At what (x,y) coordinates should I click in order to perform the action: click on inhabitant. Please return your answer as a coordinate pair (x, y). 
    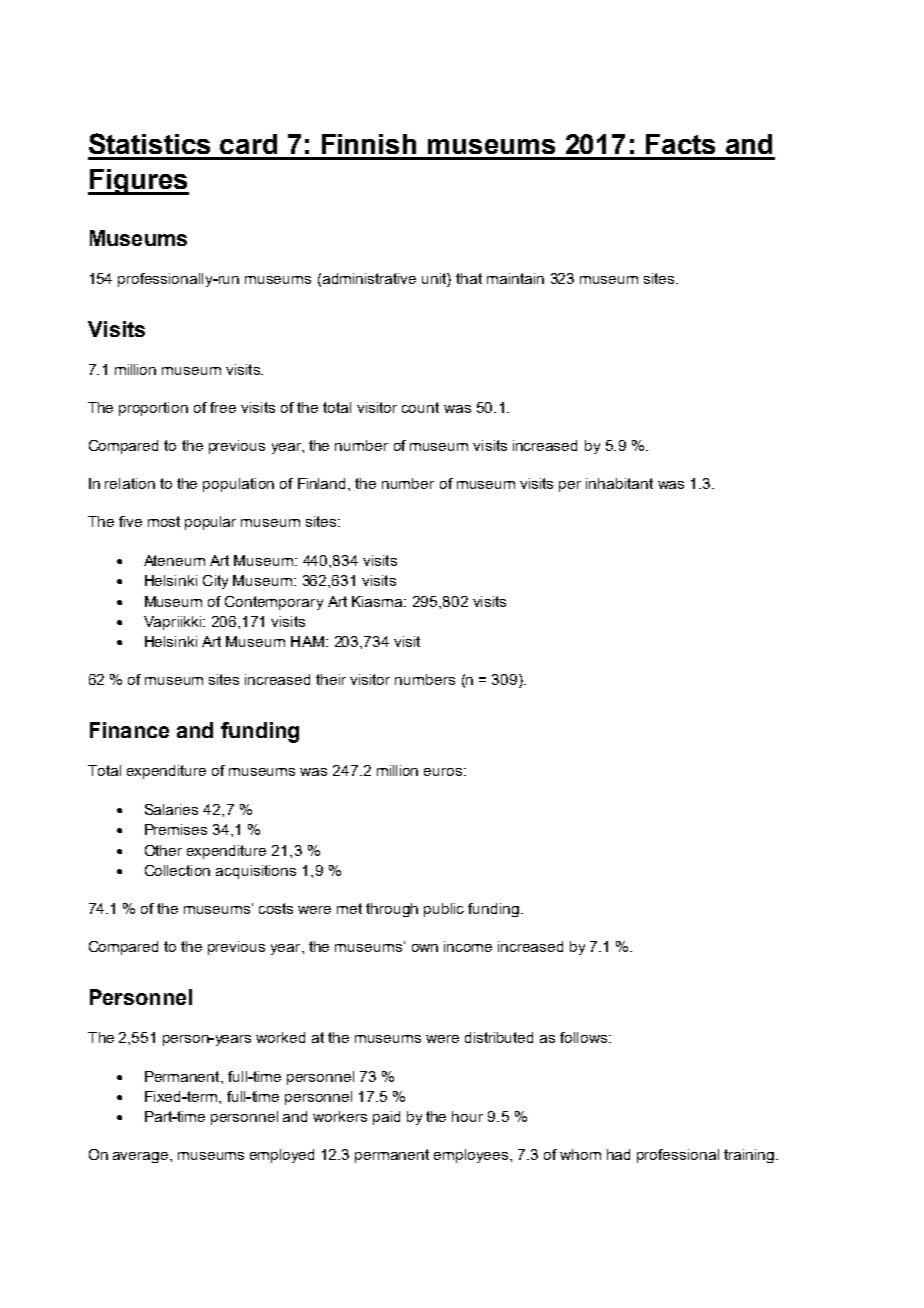
    Looking at the image, I should click on (619, 483).
